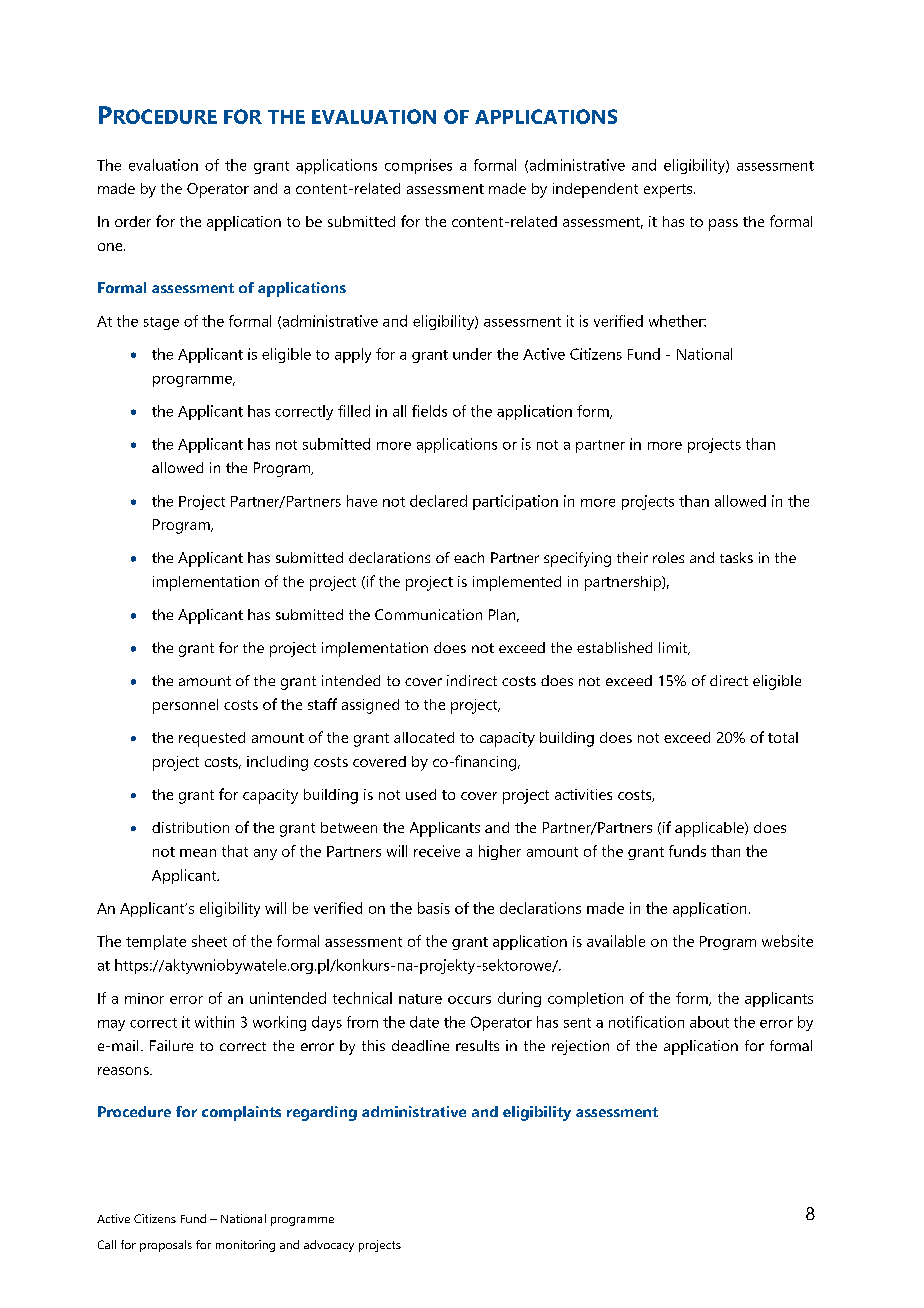 This screenshot has height=1308, width=924. What do you see at coordinates (418, 166) in the screenshot?
I see `comprises` at bounding box center [418, 166].
